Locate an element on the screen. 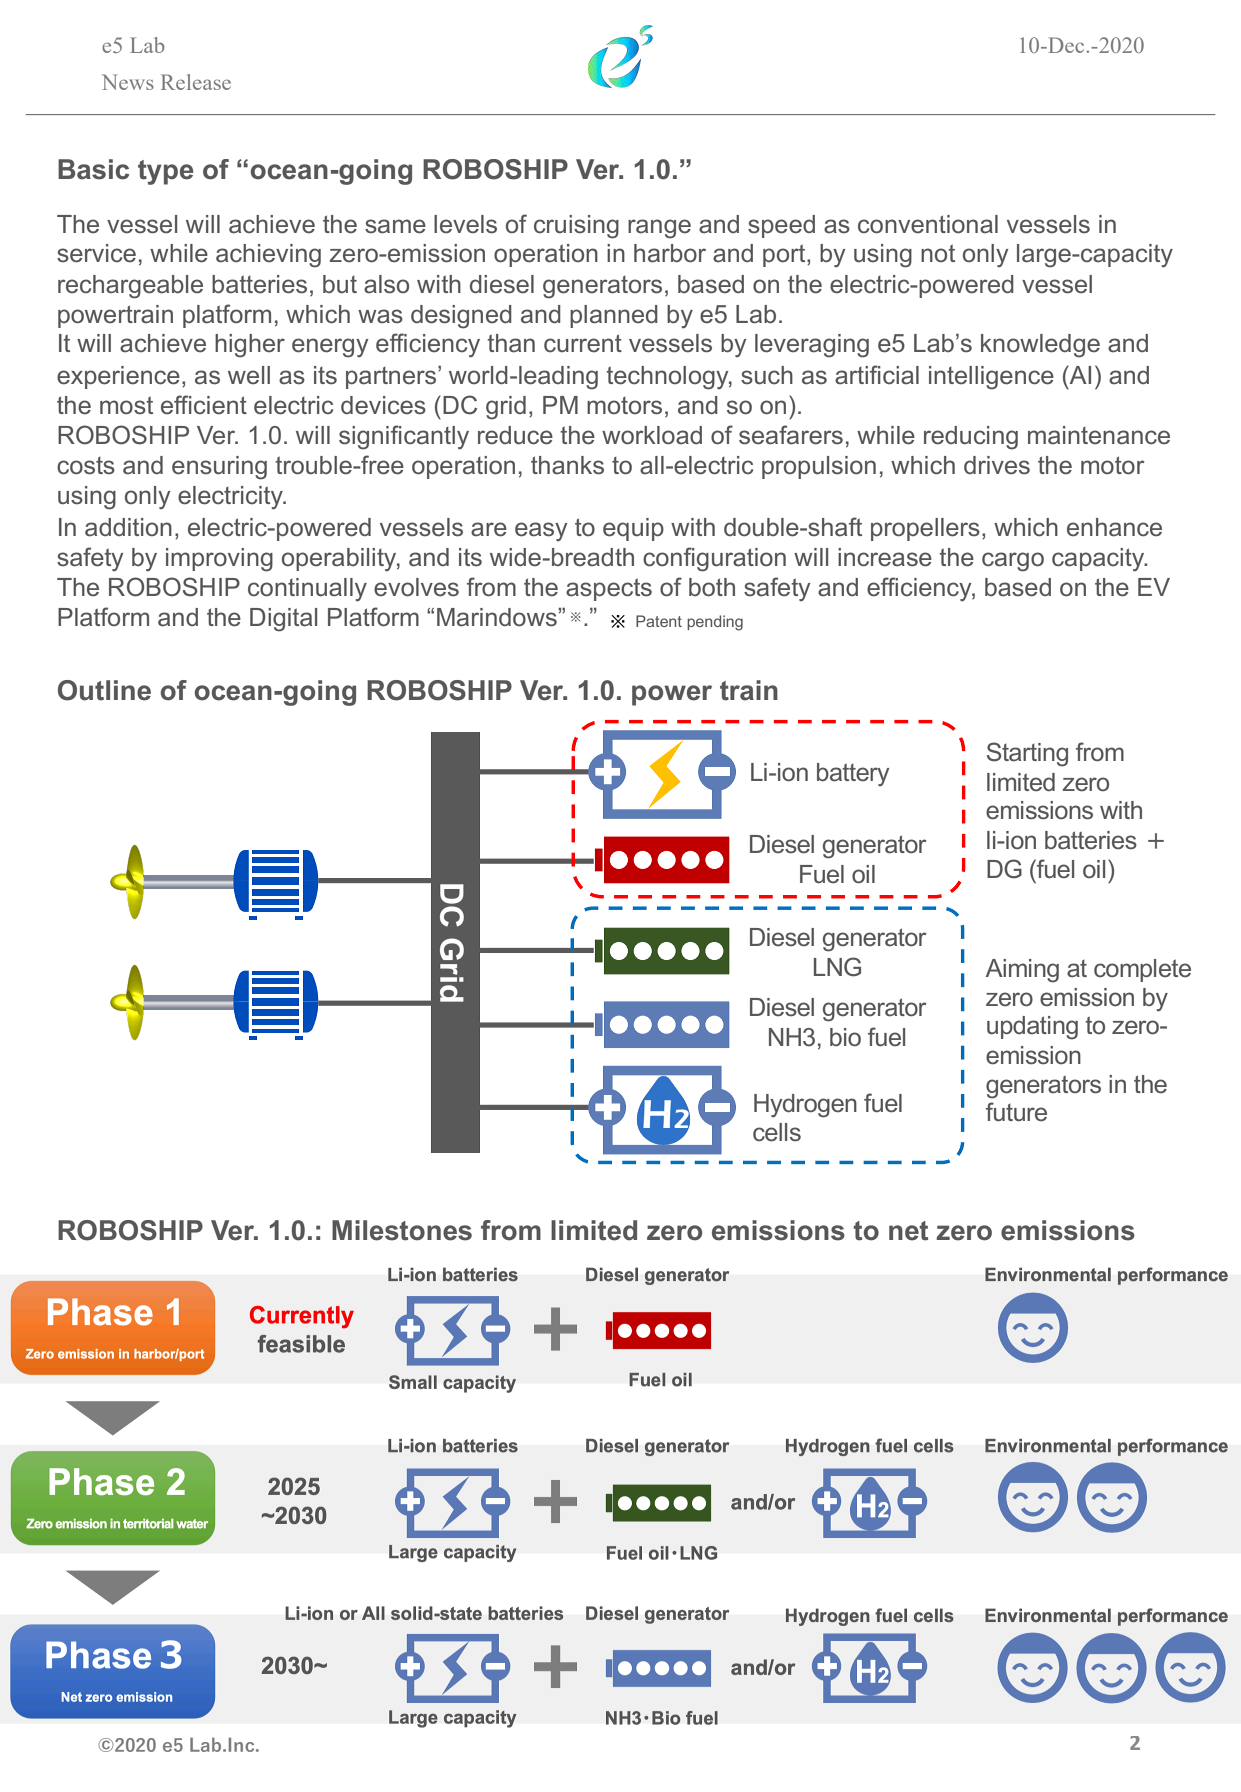 The width and height of the screenshot is (1241, 1792). planned is located at coordinates (614, 316).
